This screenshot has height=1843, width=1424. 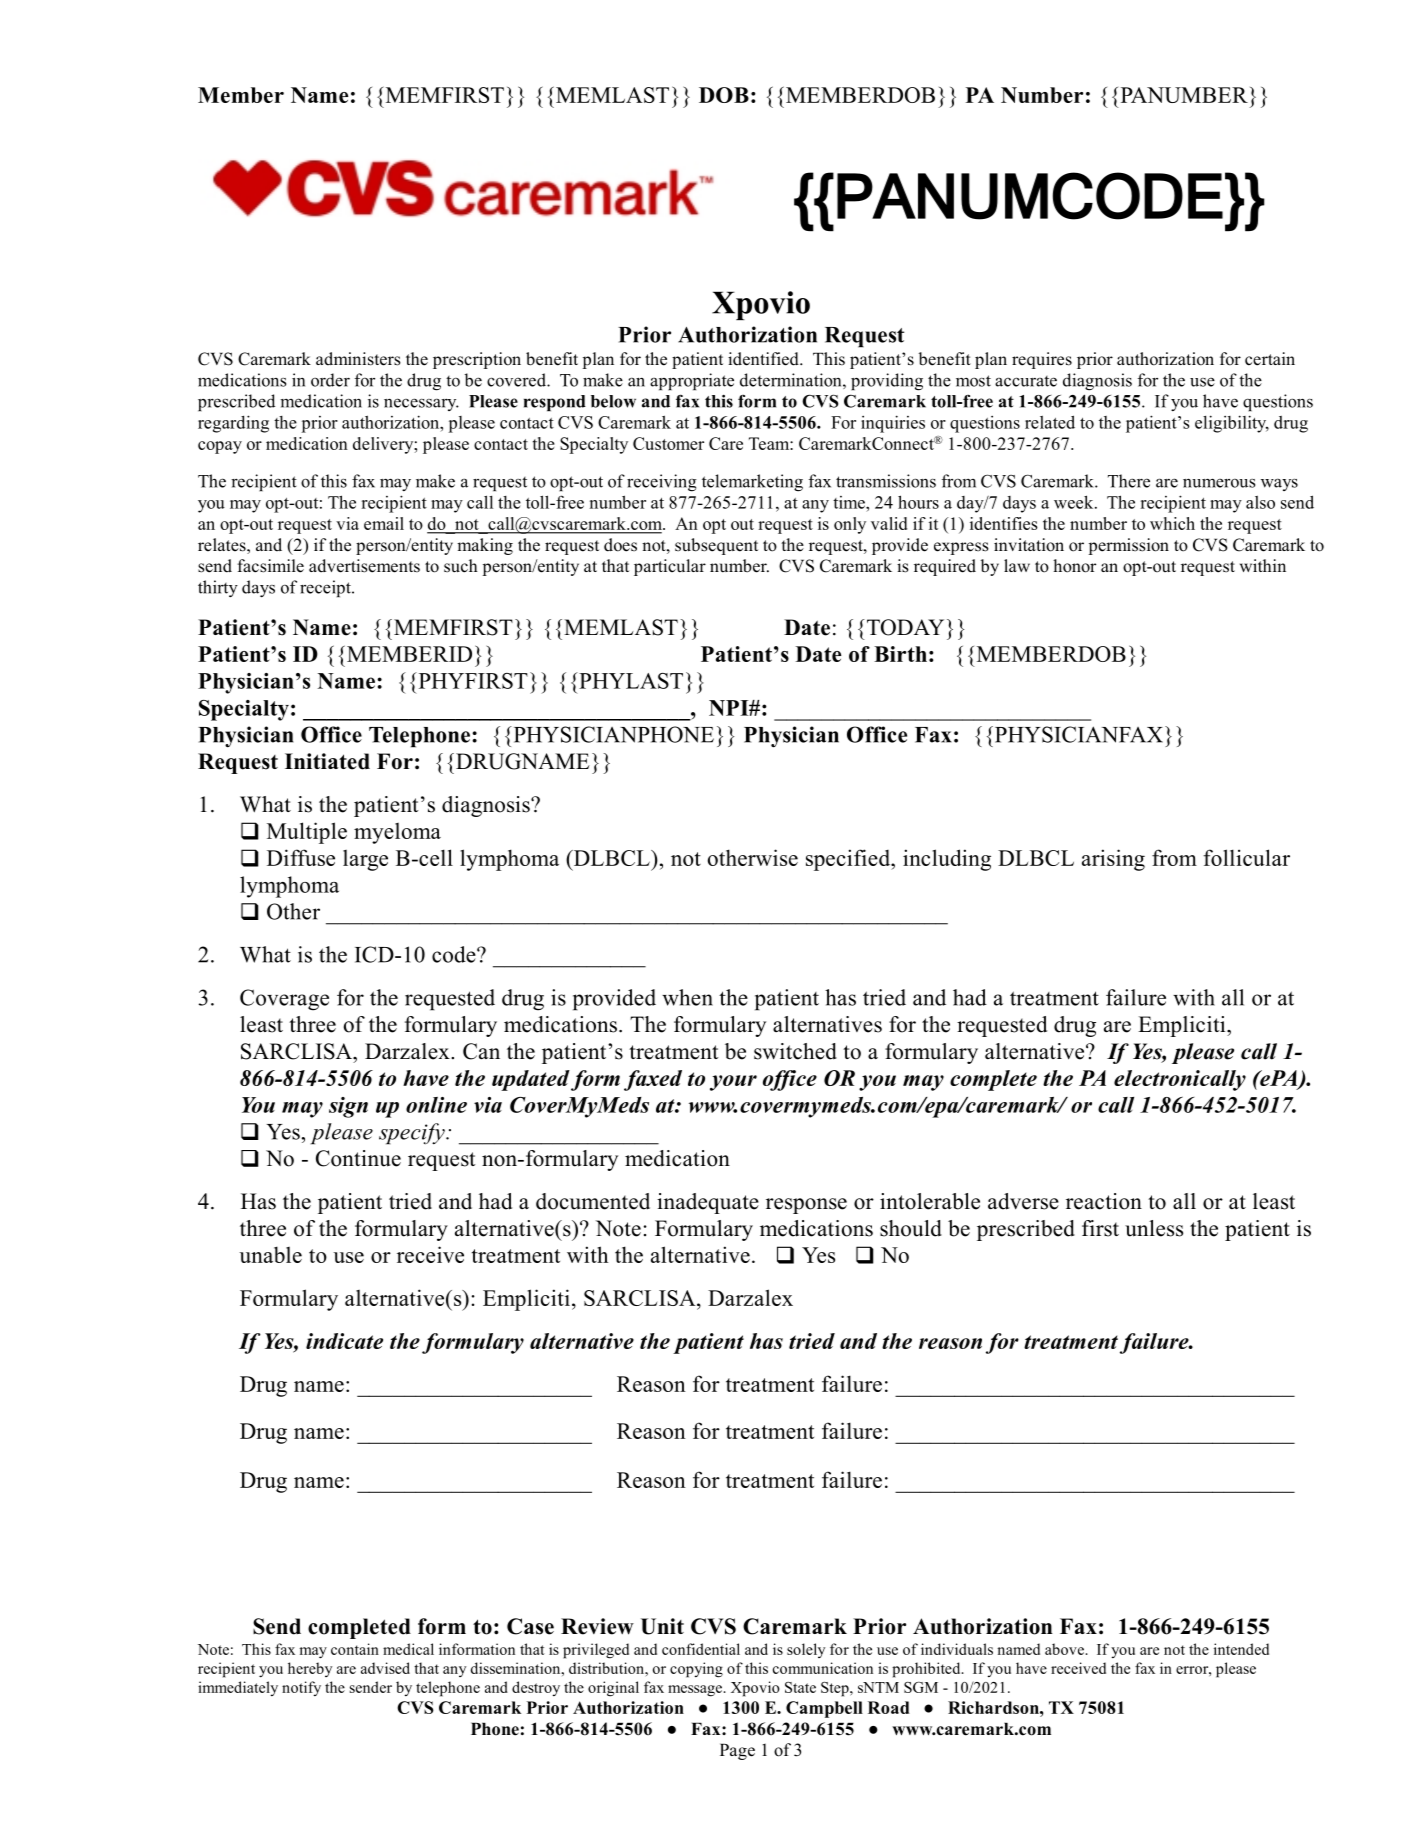 I want to click on related, so click(x=1050, y=422).
